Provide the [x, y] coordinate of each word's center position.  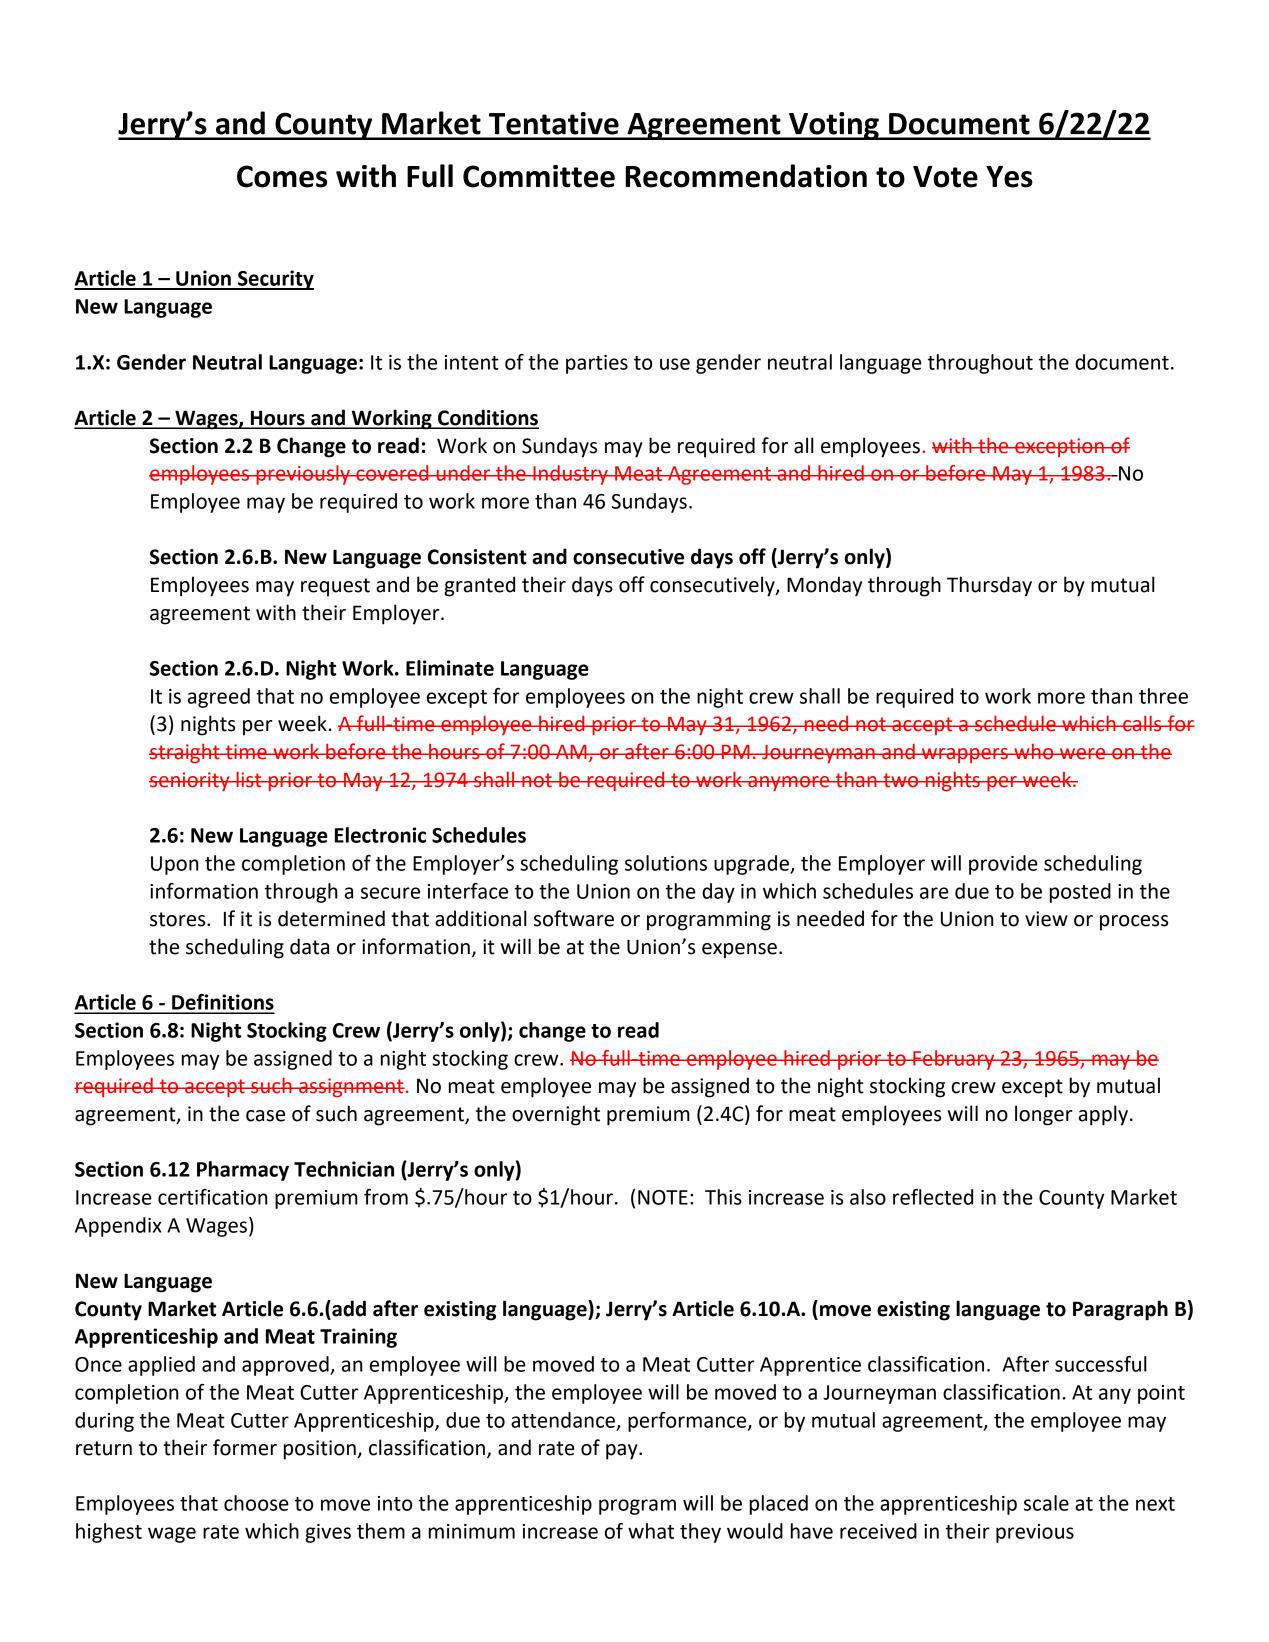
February [954, 1060]
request [335, 587]
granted [479, 586]
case [265, 1116]
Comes [282, 176]
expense [739, 951]
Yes [1009, 177]
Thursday [989, 586]
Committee [539, 176]
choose [256, 1503]
